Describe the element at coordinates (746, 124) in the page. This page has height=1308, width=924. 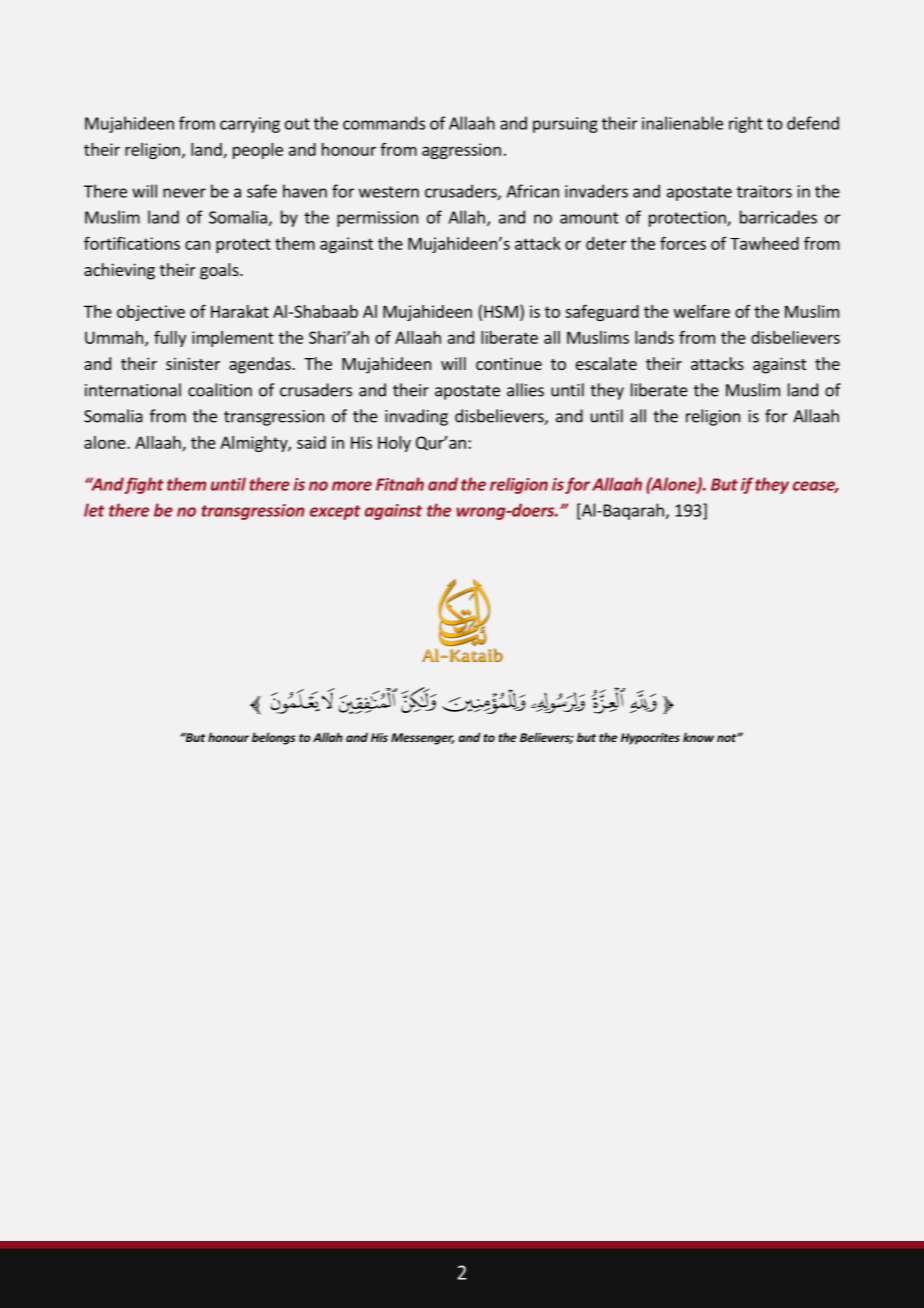
I see `right` at that location.
